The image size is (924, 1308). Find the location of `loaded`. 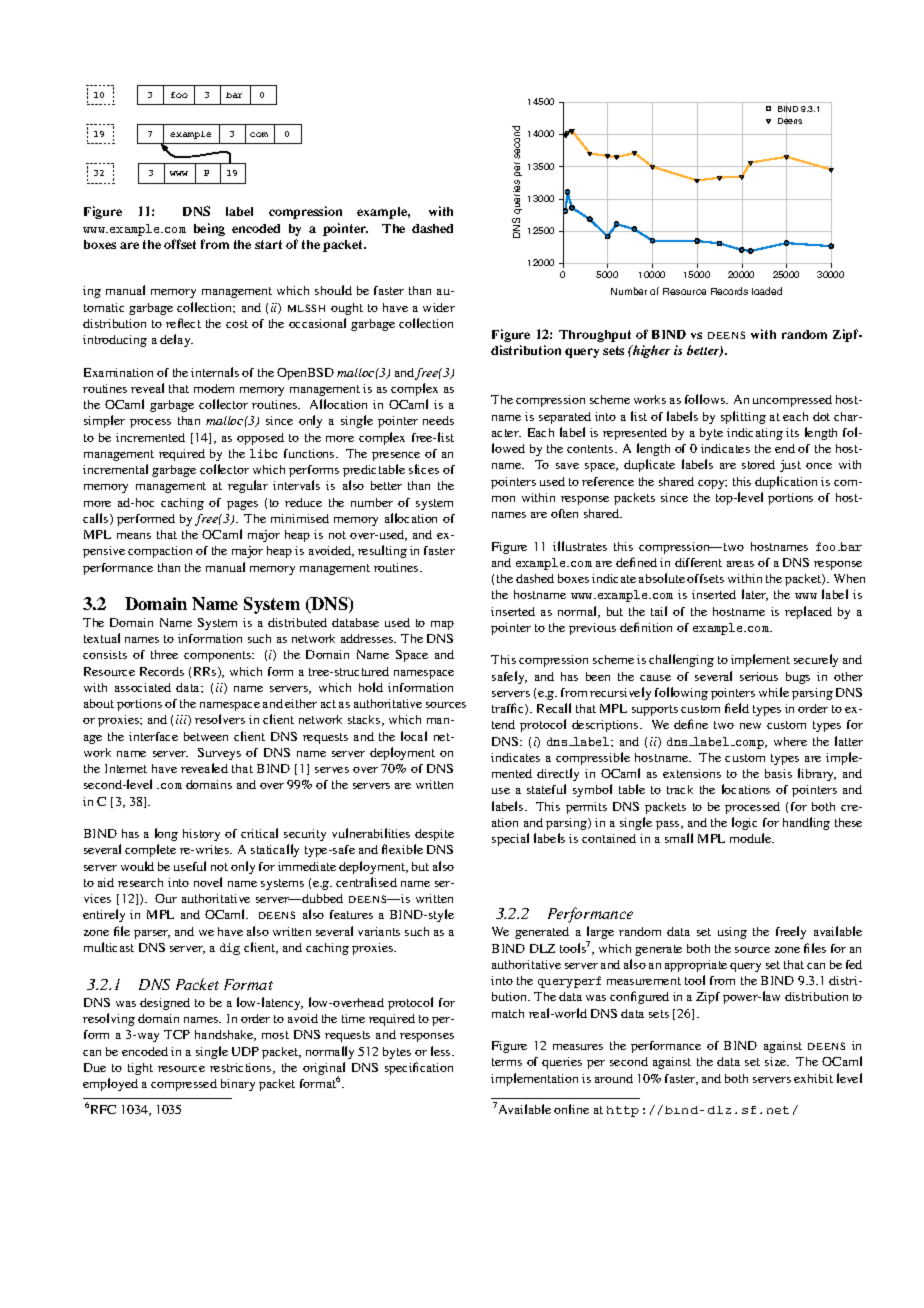

loaded is located at coordinates (767, 291).
